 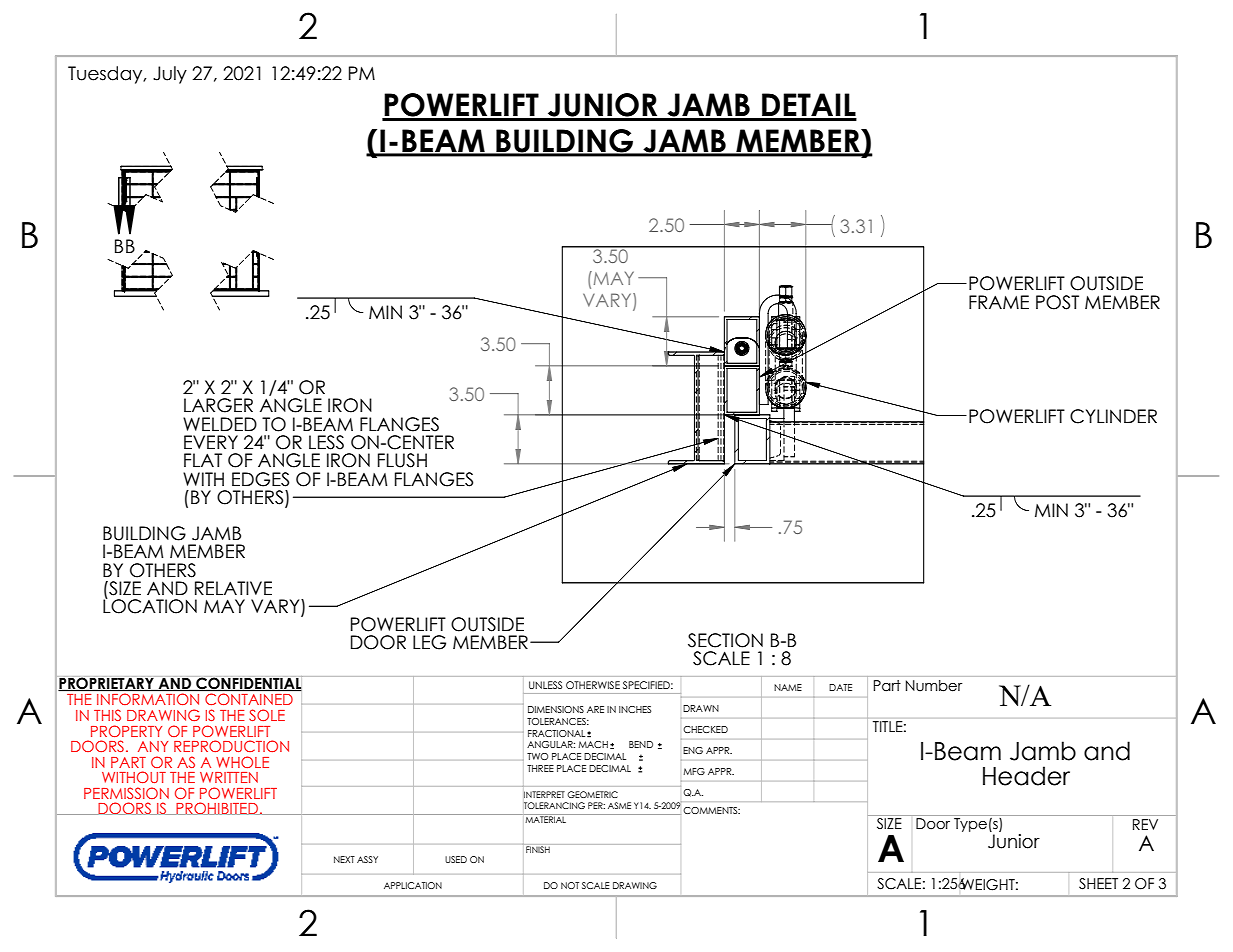 I want to click on Number, so click(x=934, y=685).
